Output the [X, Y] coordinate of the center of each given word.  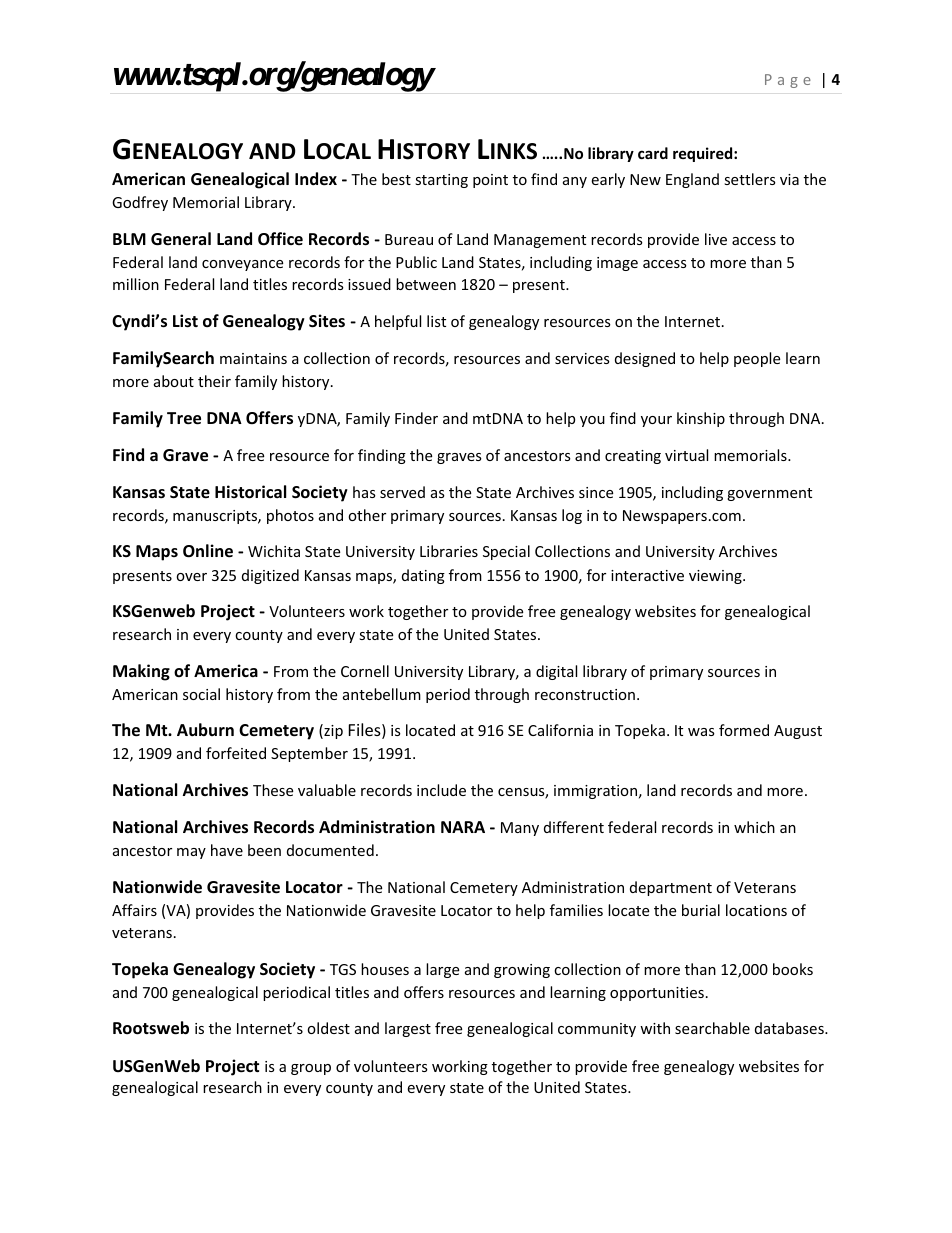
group [311, 1069]
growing [522, 971]
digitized [270, 576]
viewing [716, 577]
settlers [750, 179]
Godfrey [140, 203]
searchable [712, 1028]
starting [441, 181]
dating [423, 576]
